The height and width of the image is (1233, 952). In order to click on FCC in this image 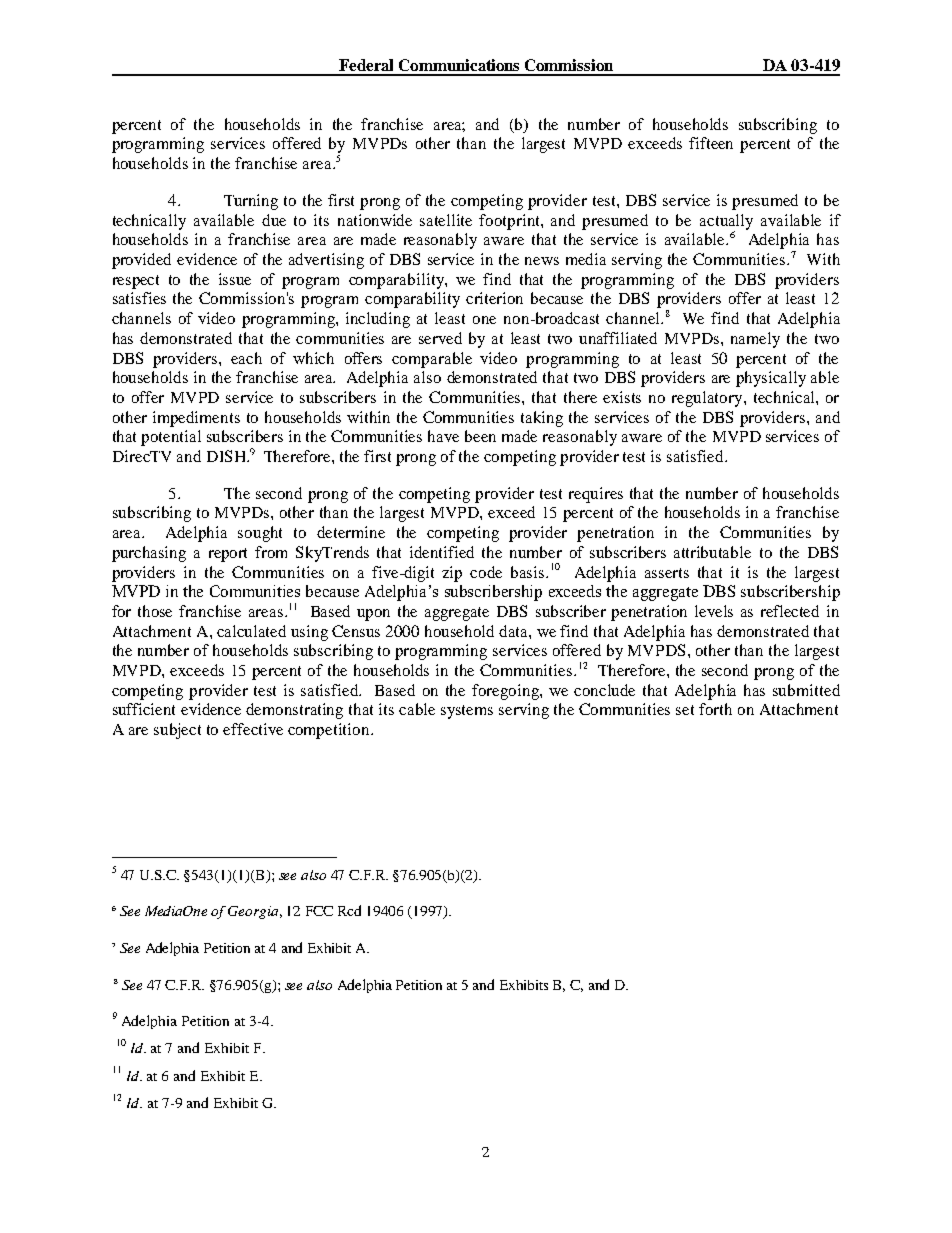, I will do `click(319, 911)`.
